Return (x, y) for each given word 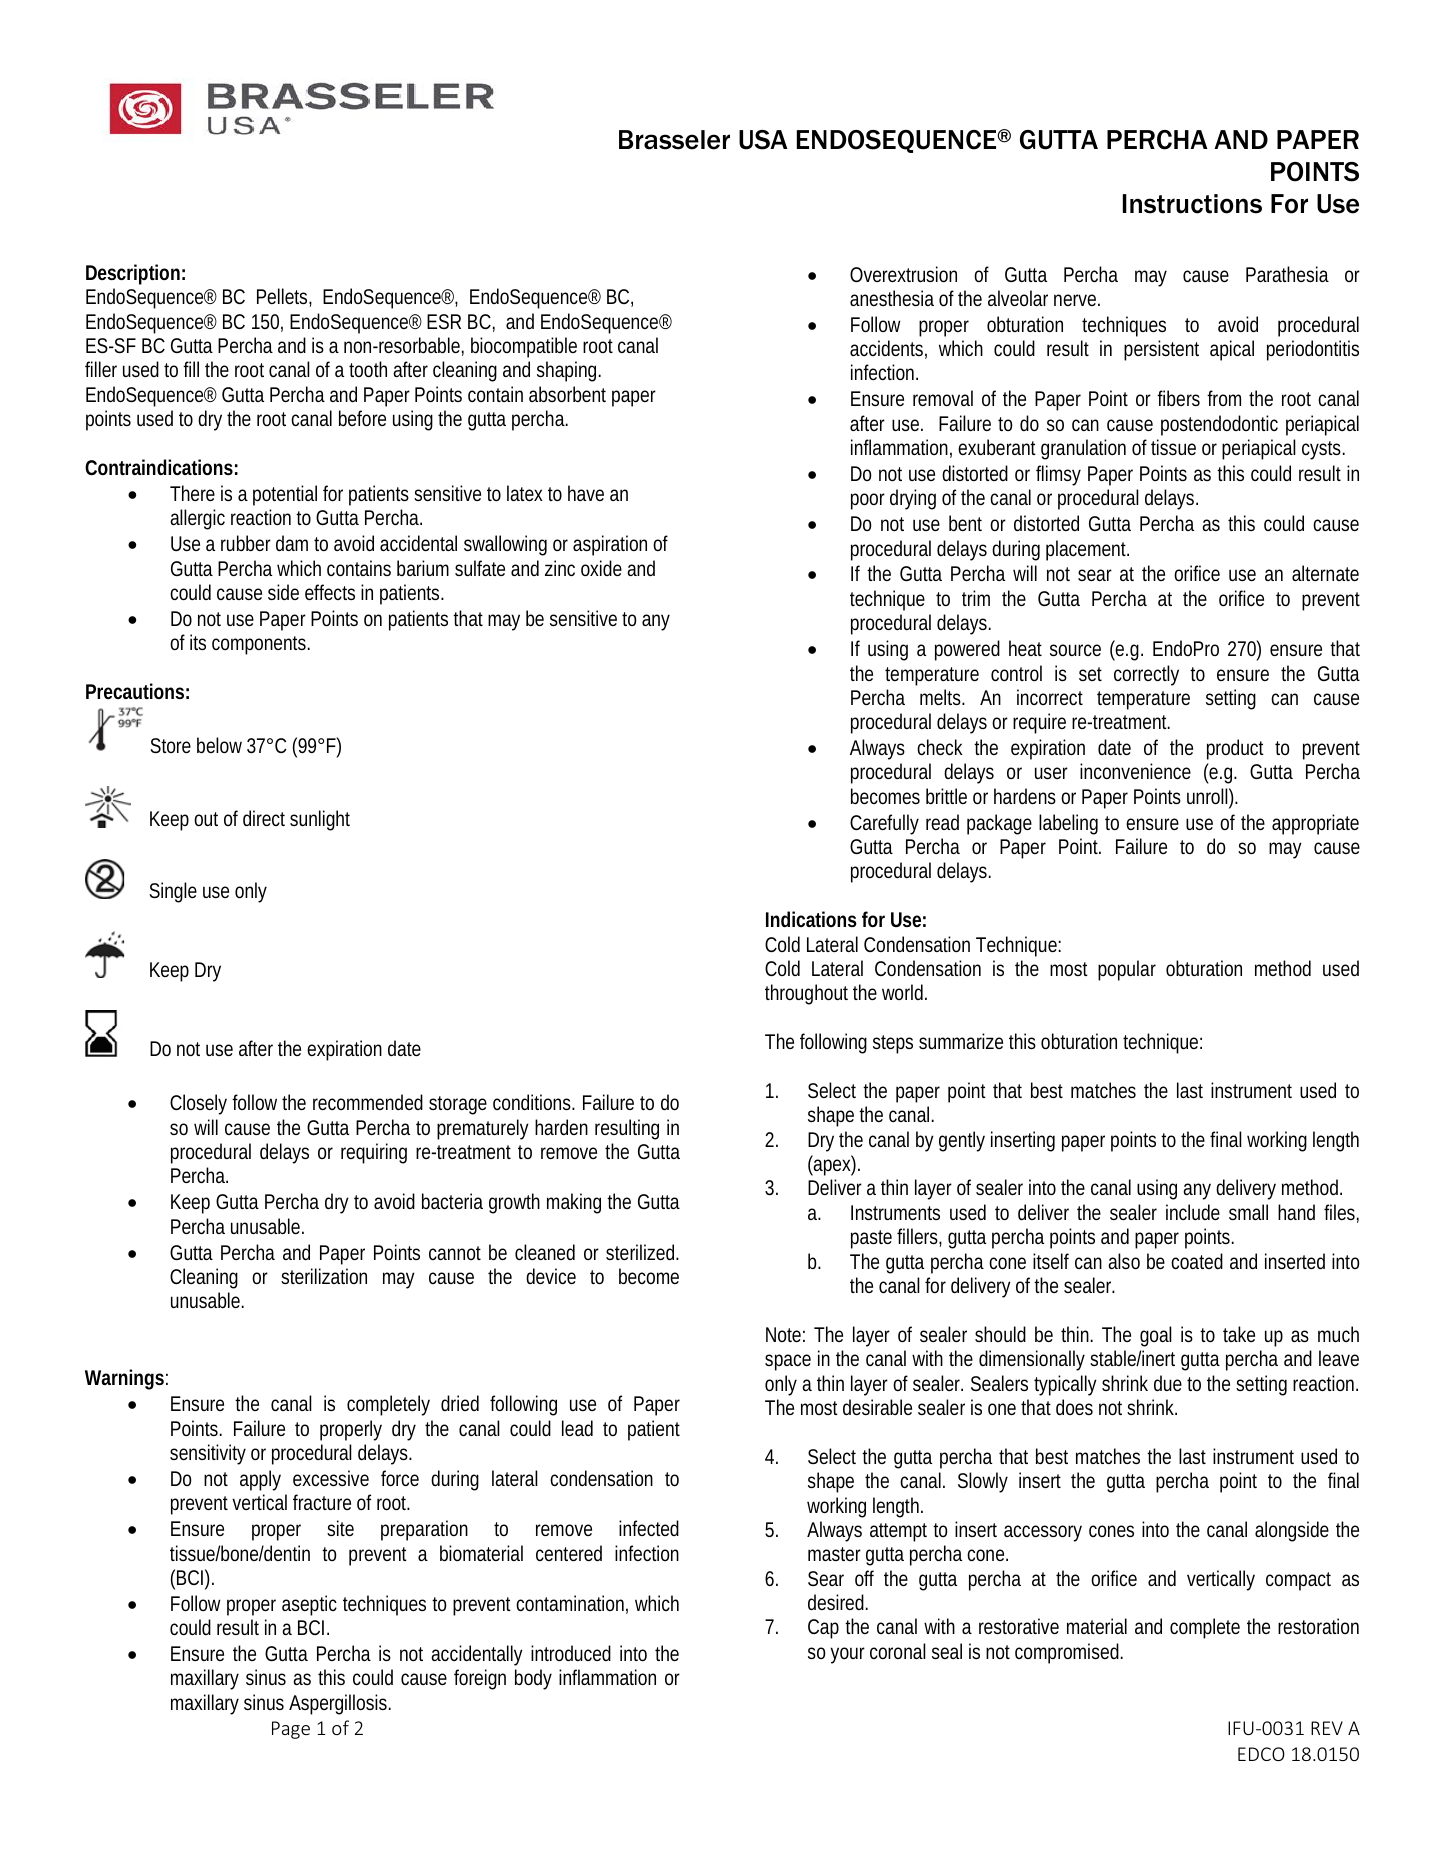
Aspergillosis (340, 1704)
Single (173, 892)
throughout (806, 994)
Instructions (1192, 204)
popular (1127, 970)
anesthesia (892, 298)
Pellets (284, 297)
